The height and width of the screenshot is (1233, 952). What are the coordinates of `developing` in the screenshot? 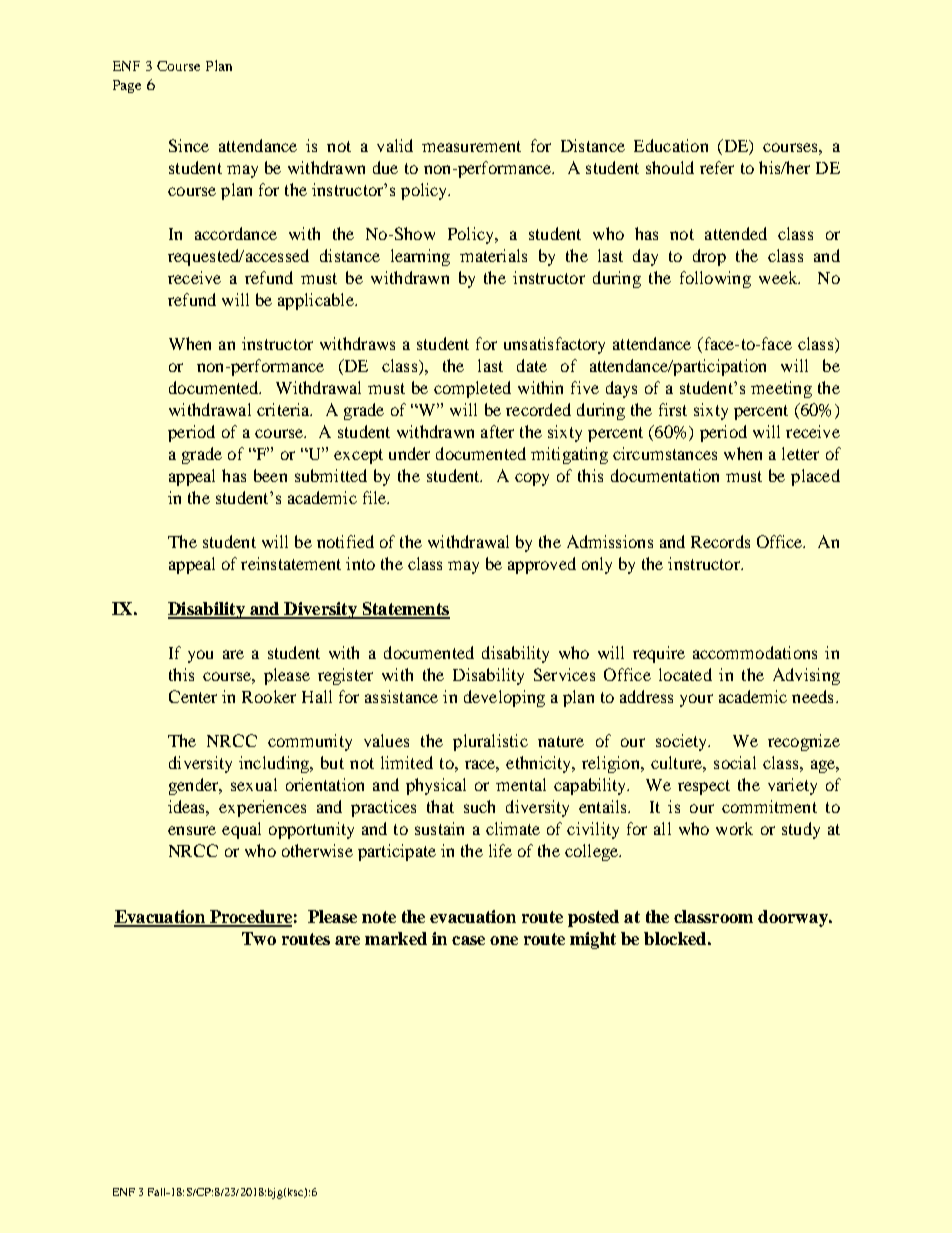 It's located at (504, 698).
